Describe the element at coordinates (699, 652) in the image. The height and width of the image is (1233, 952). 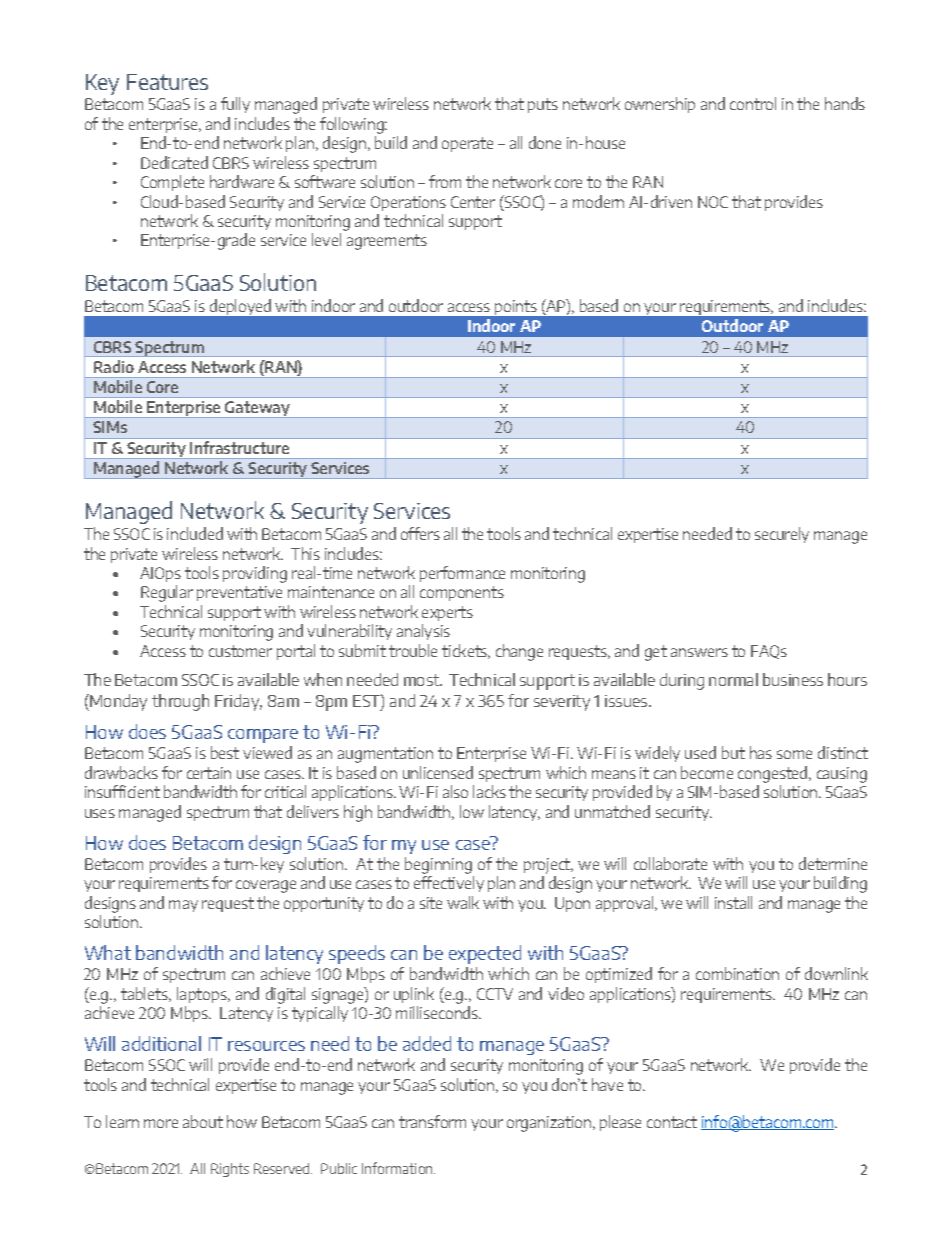
I see `answers` at that location.
